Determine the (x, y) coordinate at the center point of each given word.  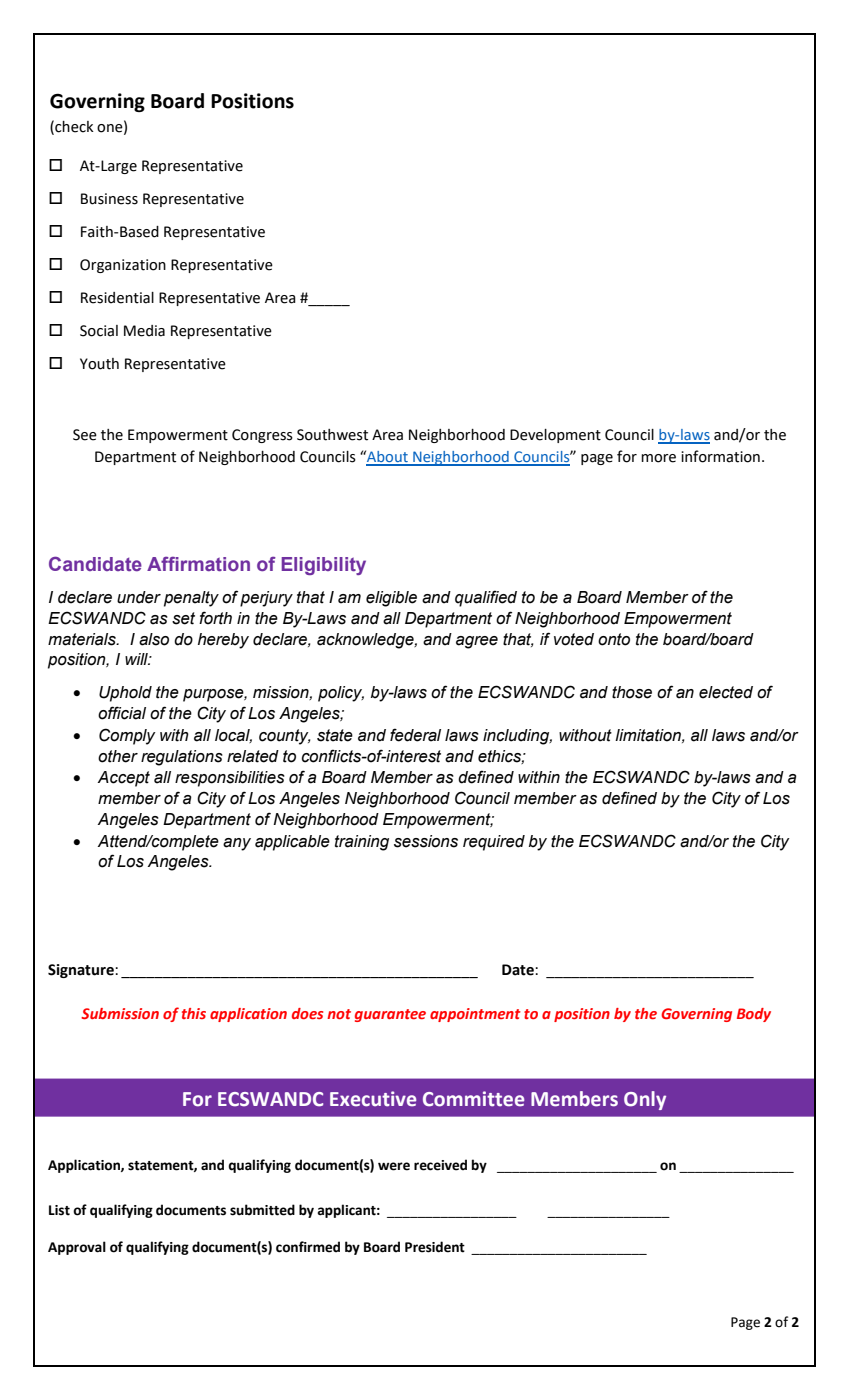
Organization (123, 266)
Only (645, 1100)
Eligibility (324, 566)
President (435, 1247)
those (632, 692)
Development (555, 436)
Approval (77, 1248)
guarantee (390, 1015)
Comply (127, 736)
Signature (82, 971)
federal (415, 735)
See (85, 435)
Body (754, 1015)
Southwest (332, 435)
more (658, 458)
